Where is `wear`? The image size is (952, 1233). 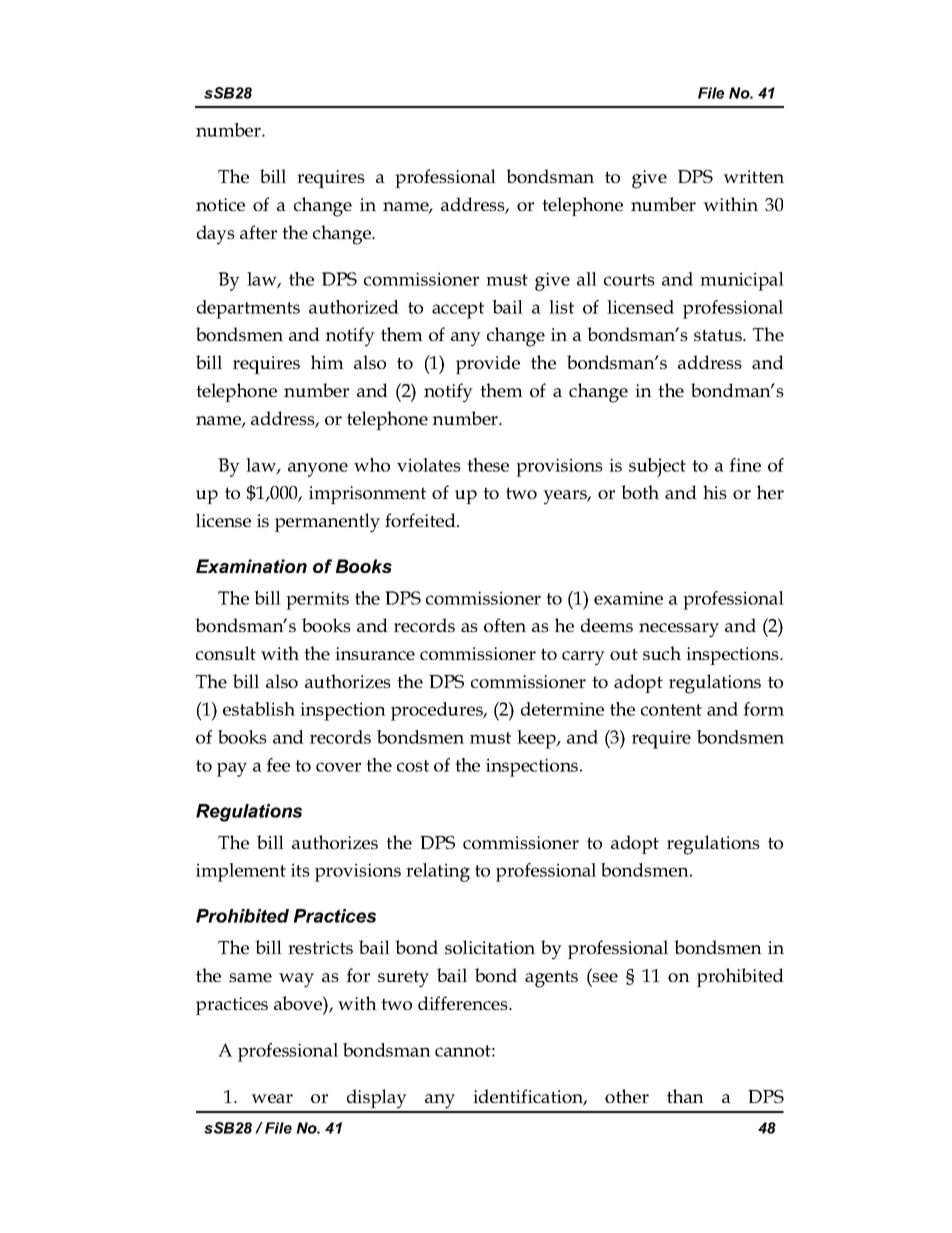 wear is located at coordinates (272, 1098).
